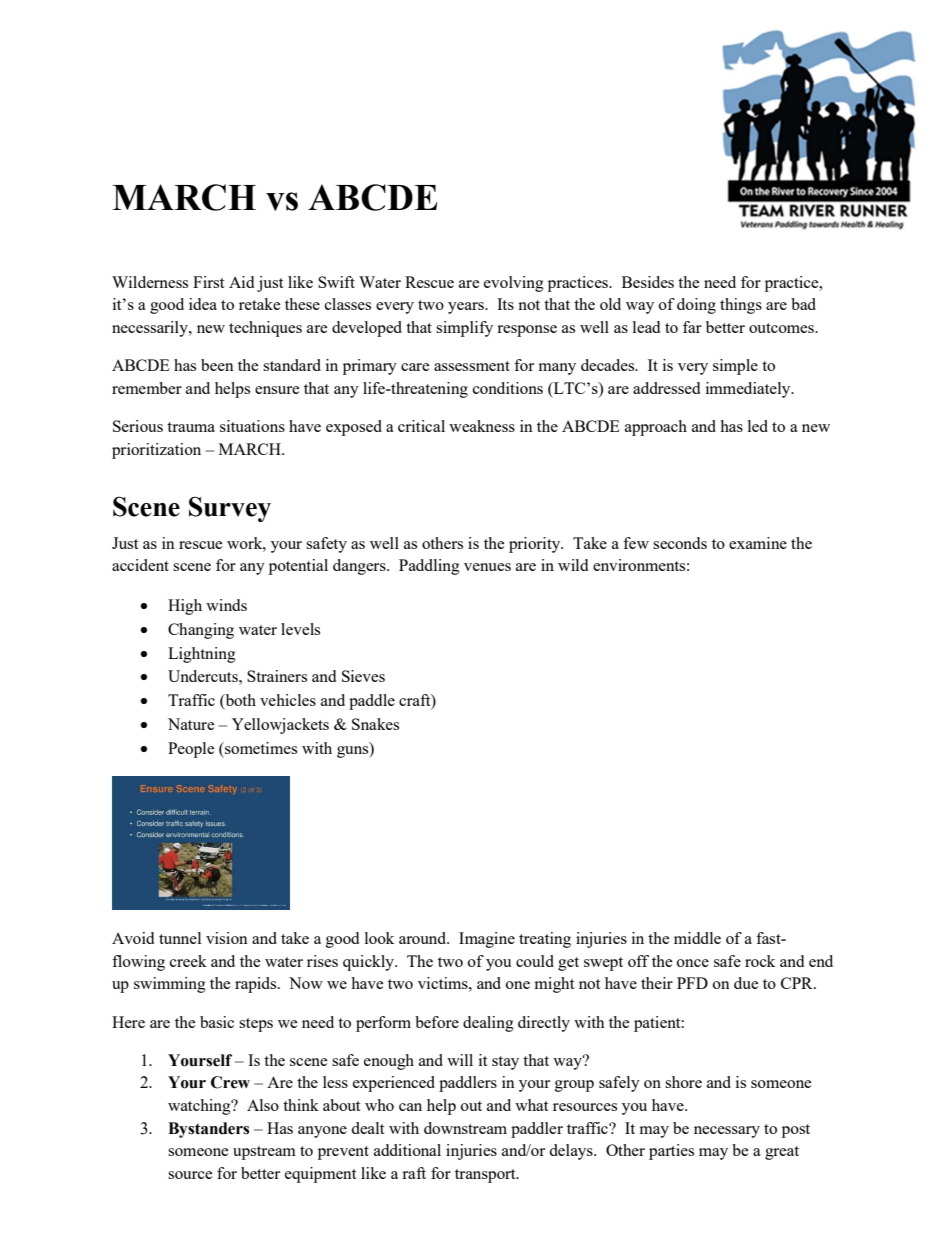 The height and width of the screenshot is (1233, 952). What do you see at coordinates (203, 304) in the screenshot?
I see `idea` at bounding box center [203, 304].
